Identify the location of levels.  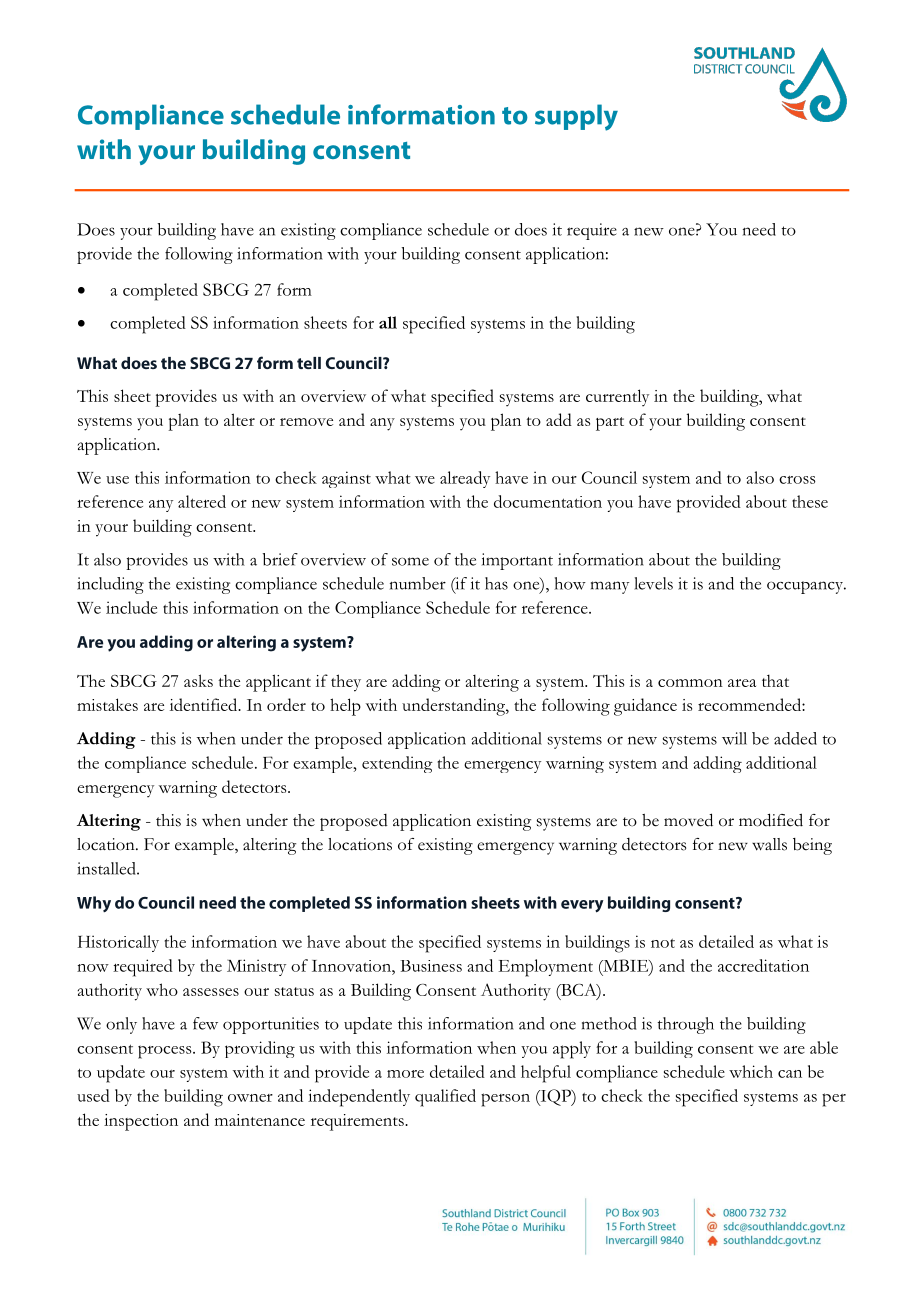
(653, 583).
